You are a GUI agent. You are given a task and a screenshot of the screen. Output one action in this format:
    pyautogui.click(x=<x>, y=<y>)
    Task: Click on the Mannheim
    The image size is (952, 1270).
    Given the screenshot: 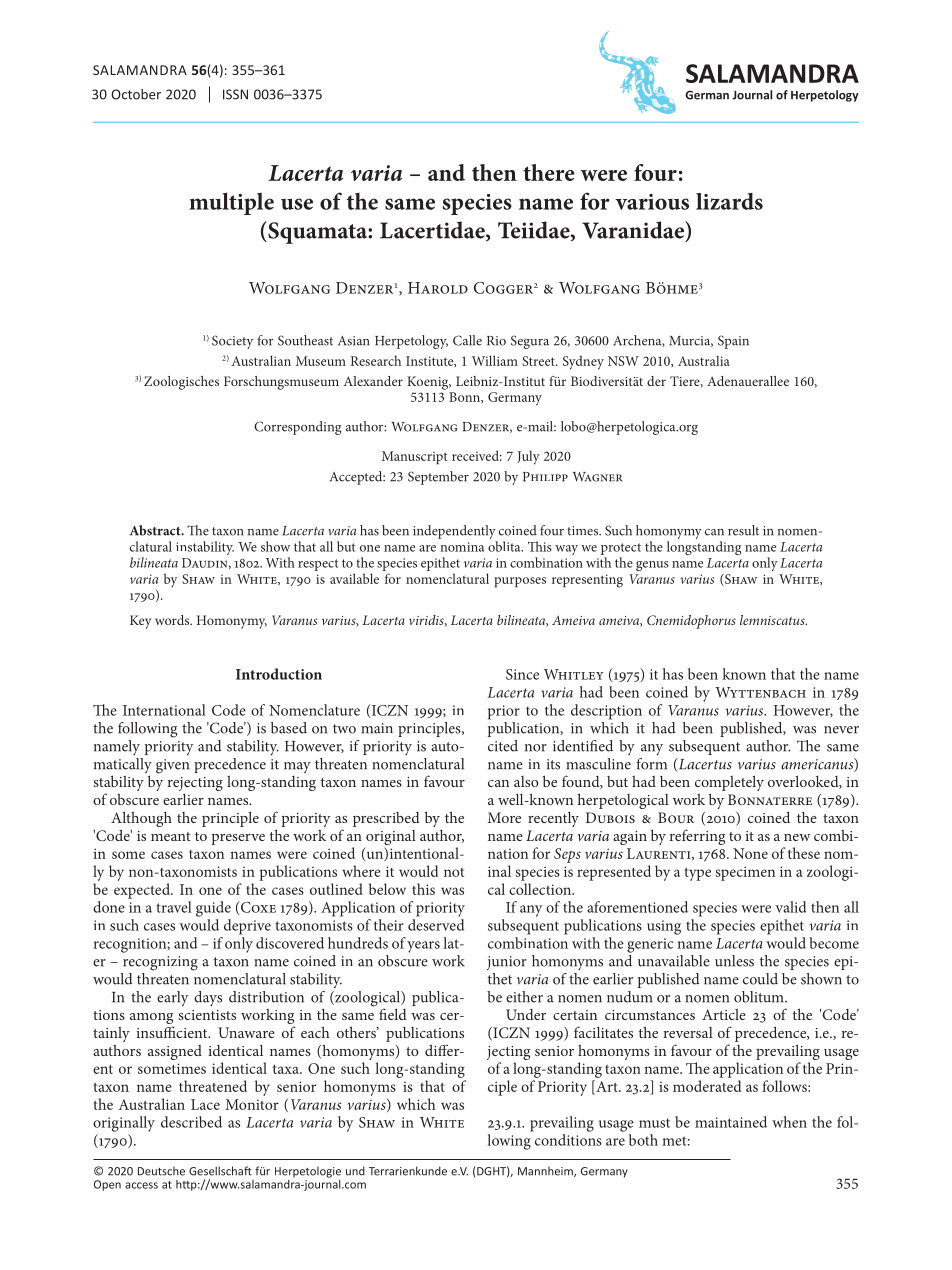 What is the action you would take?
    pyautogui.click(x=546, y=1171)
